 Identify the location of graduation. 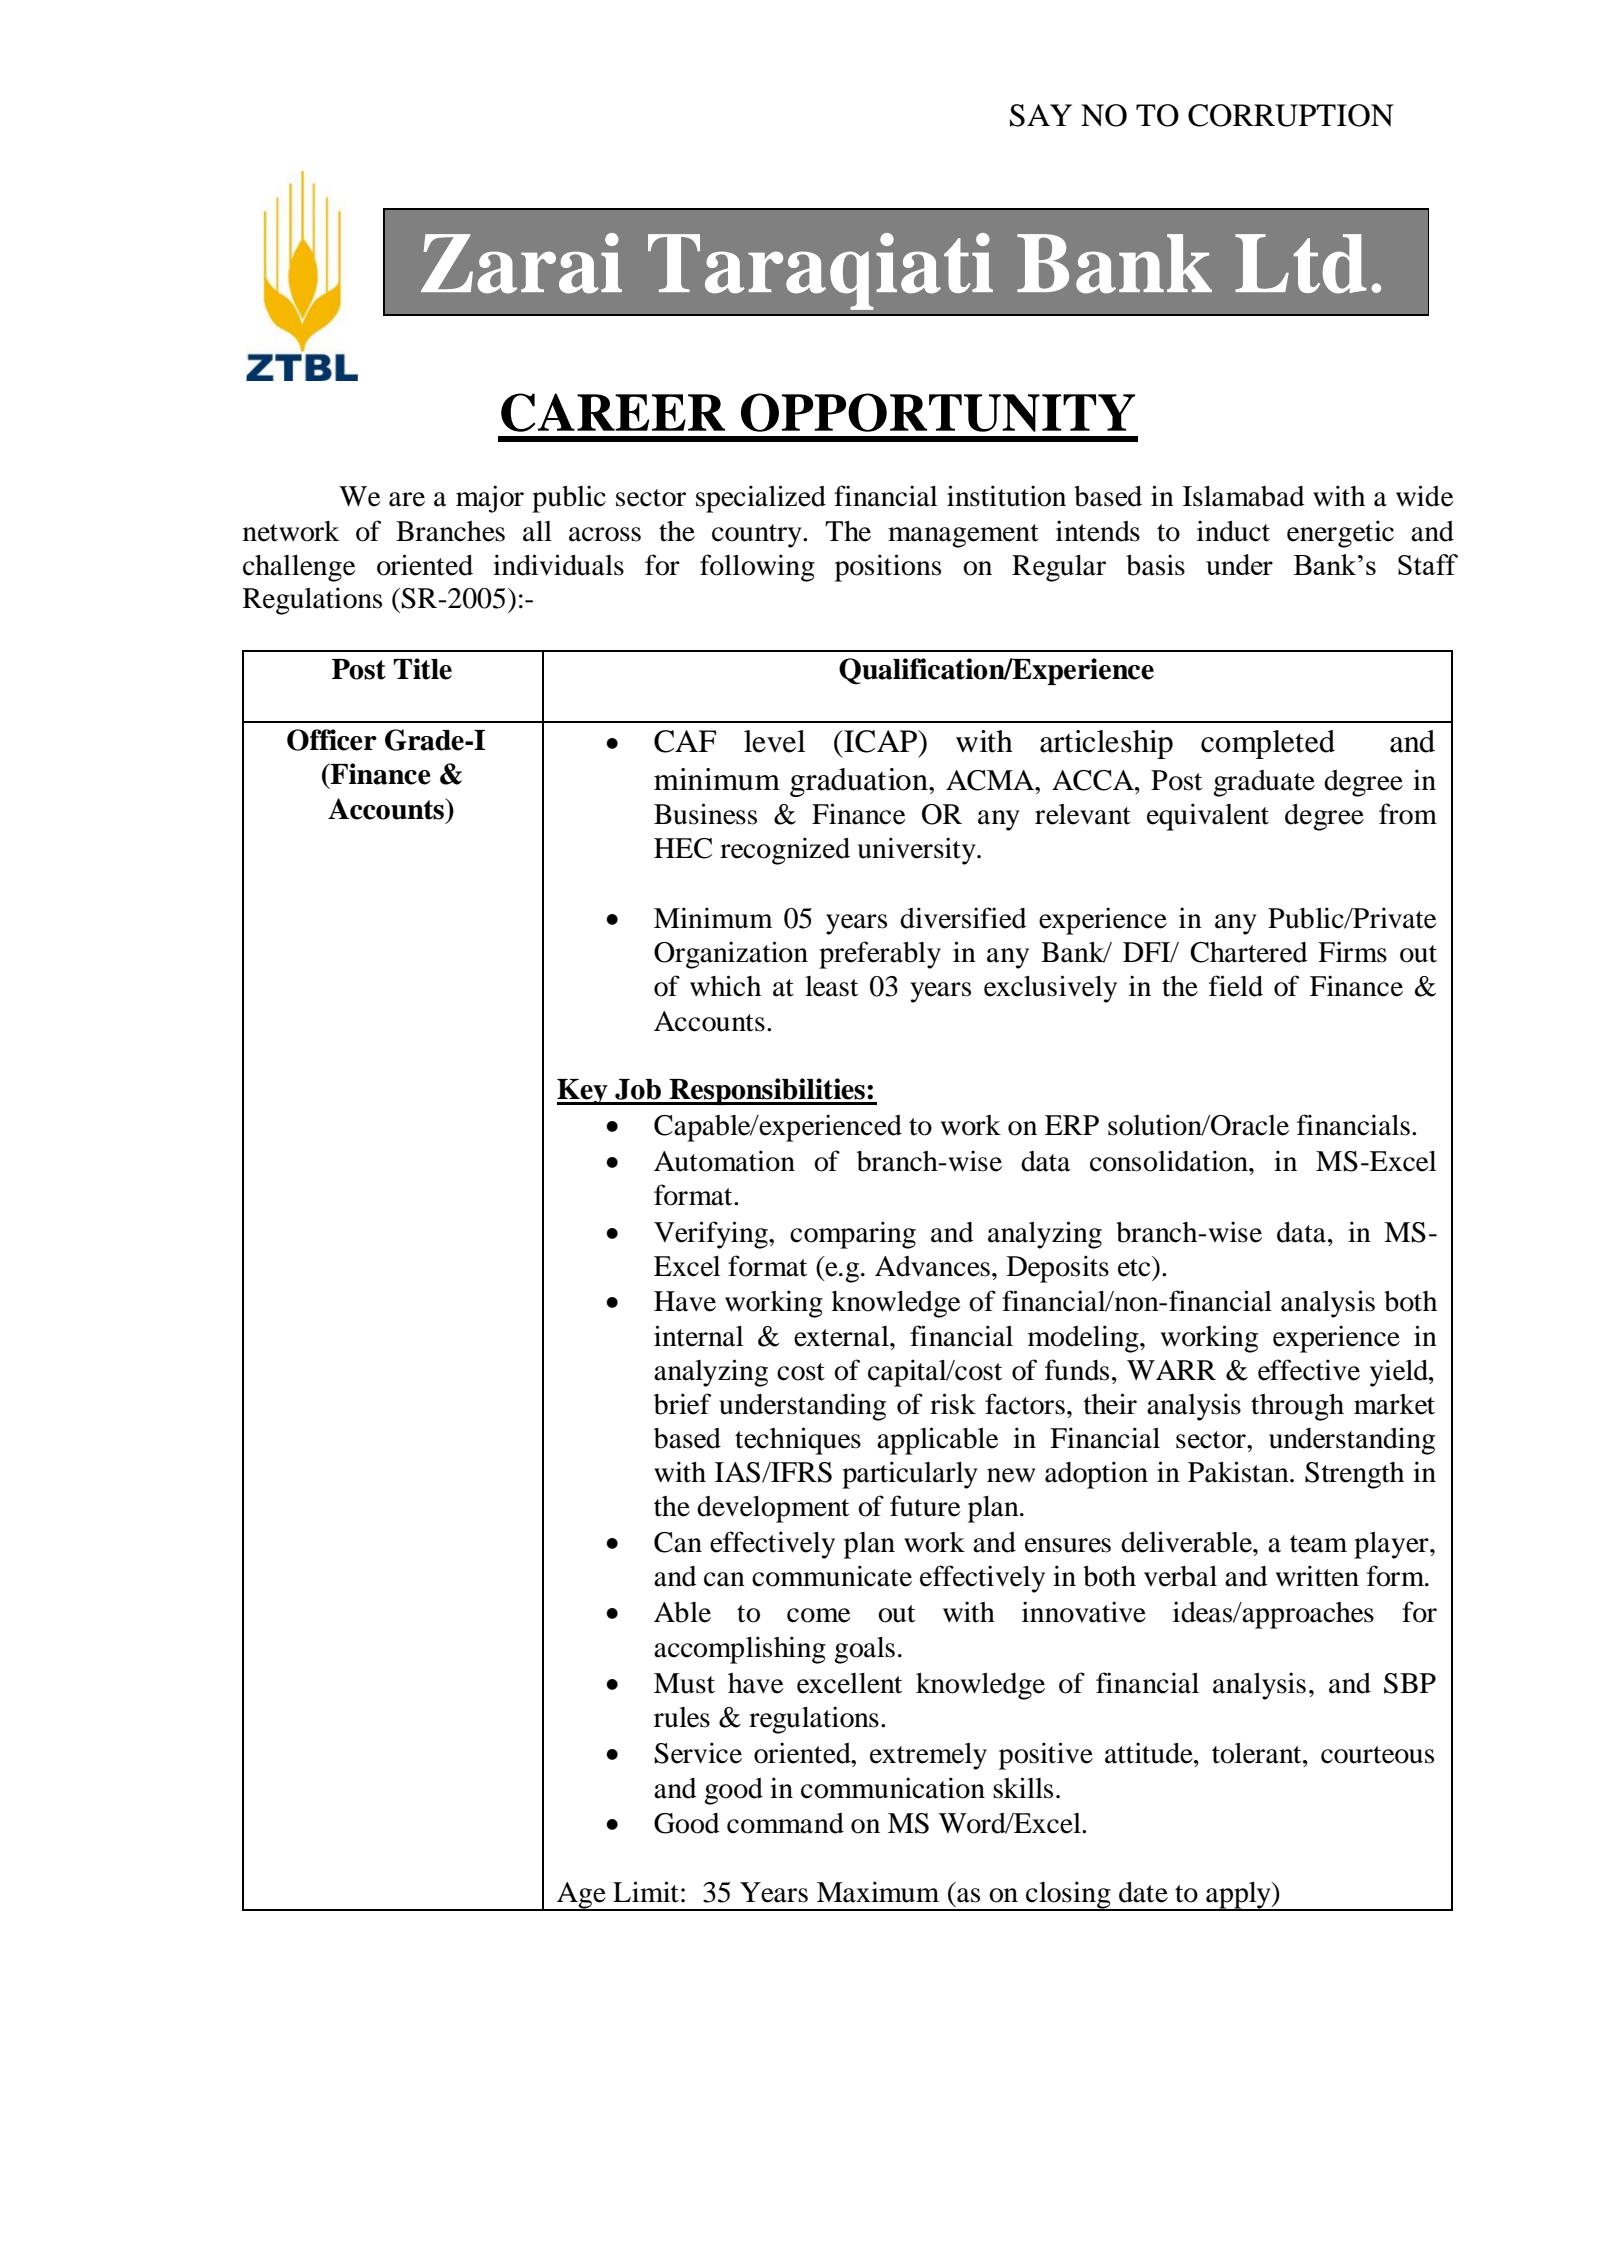
(860, 782).
